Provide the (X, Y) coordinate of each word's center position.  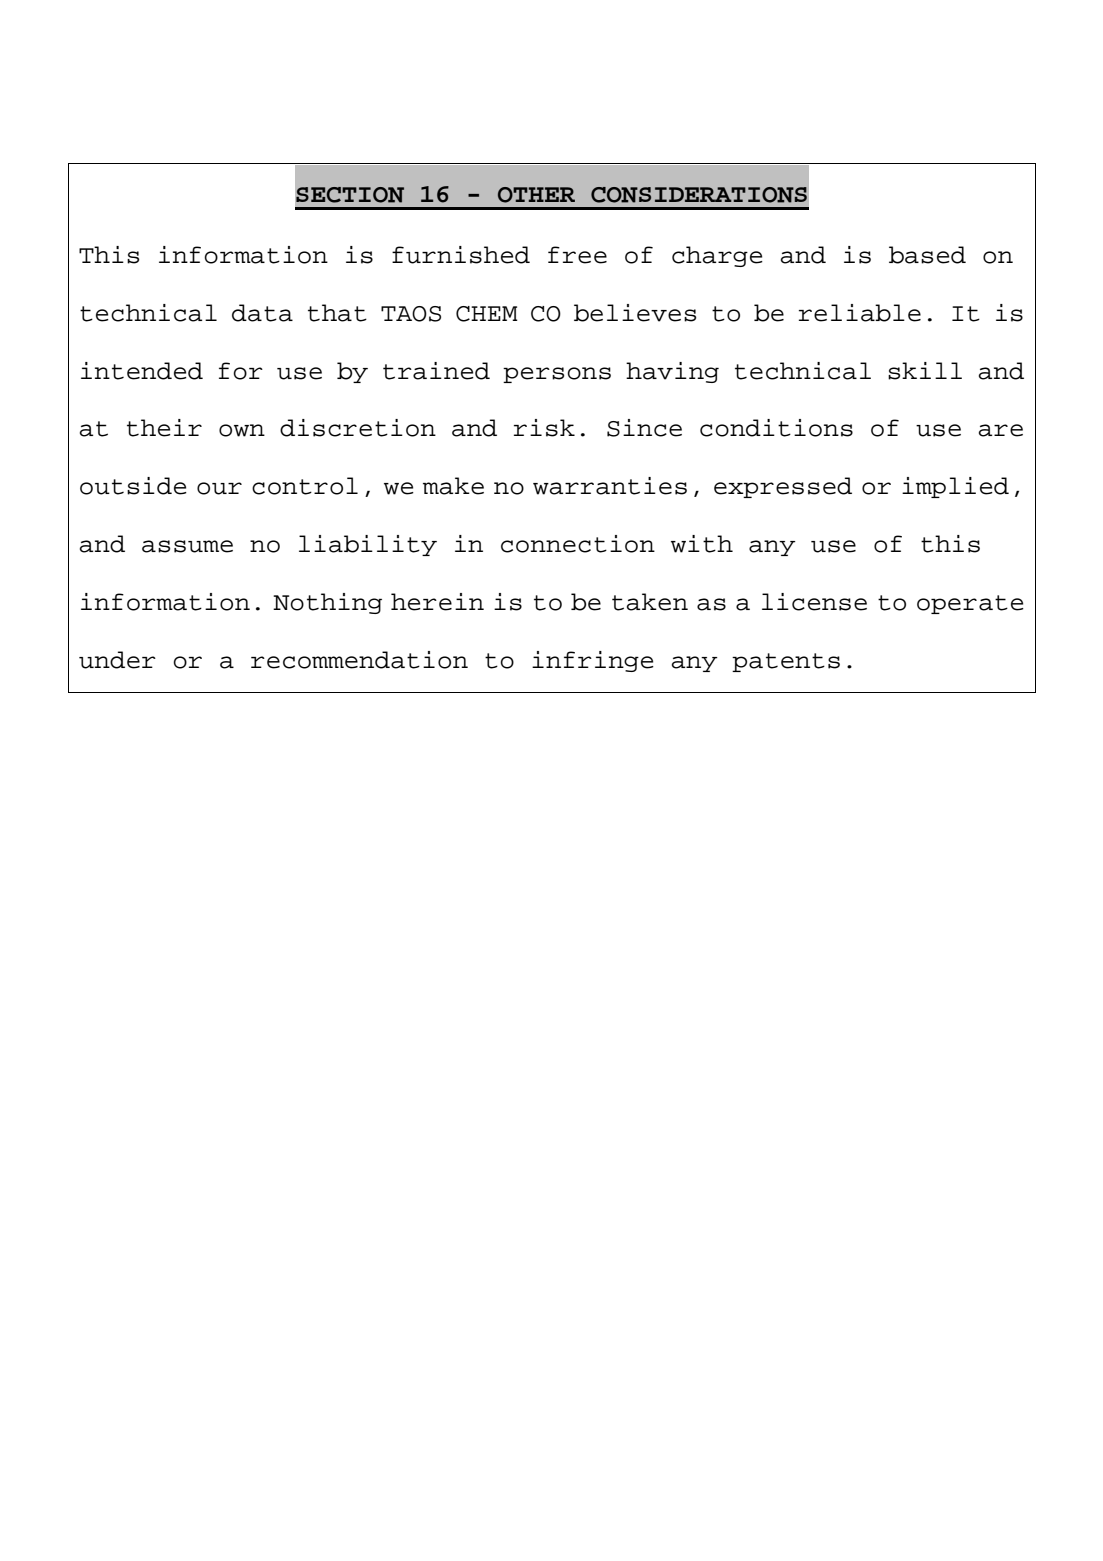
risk (544, 428)
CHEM (486, 314)
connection (578, 544)
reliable (860, 313)
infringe (593, 661)
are (1001, 430)
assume (187, 546)
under (117, 660)
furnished (461, 255)
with (702, 544)
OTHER (536, 195)
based (927, 255)
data (262, 313)
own (242, 430)
